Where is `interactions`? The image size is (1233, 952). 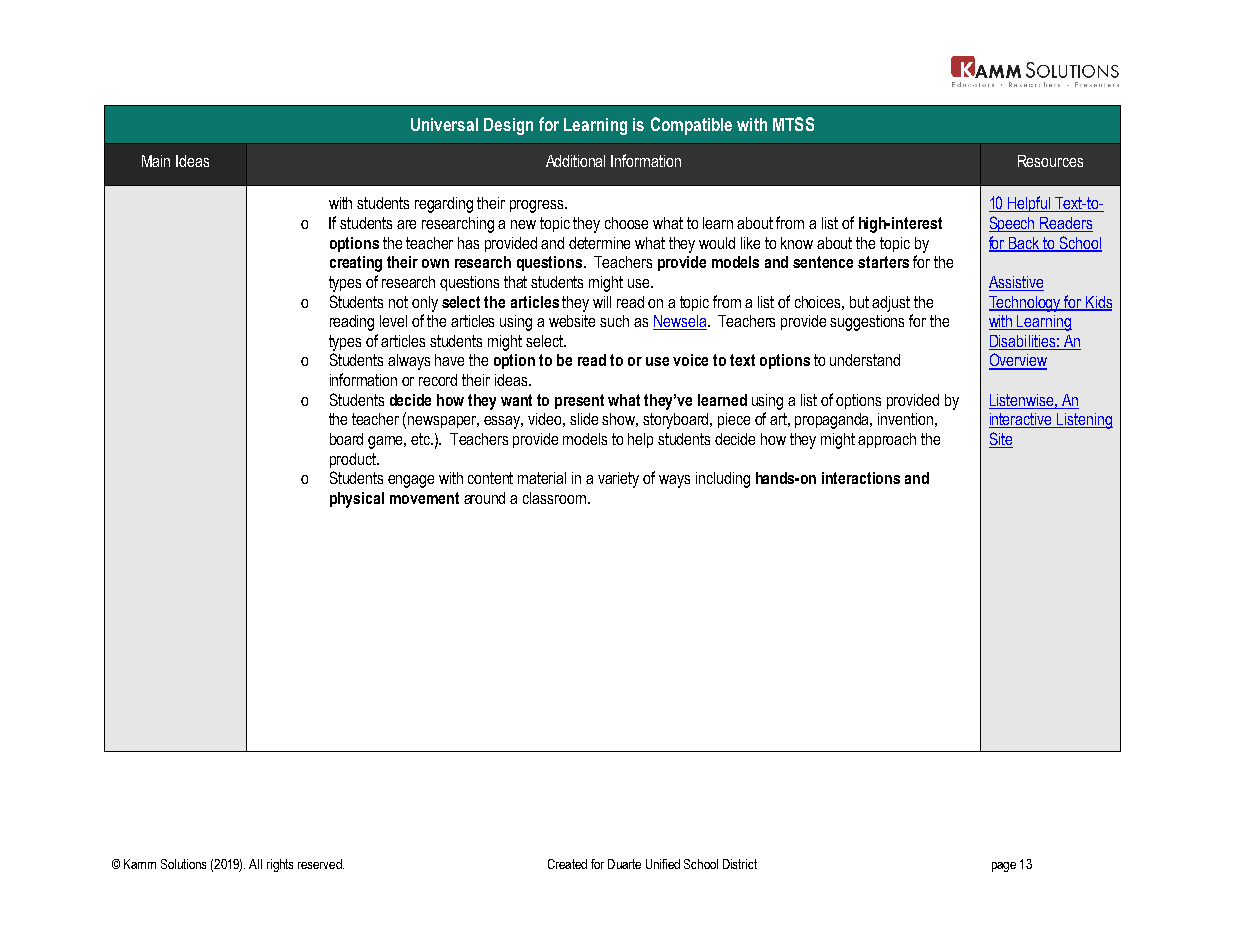
interactions is located at coordinates (861, 478).
